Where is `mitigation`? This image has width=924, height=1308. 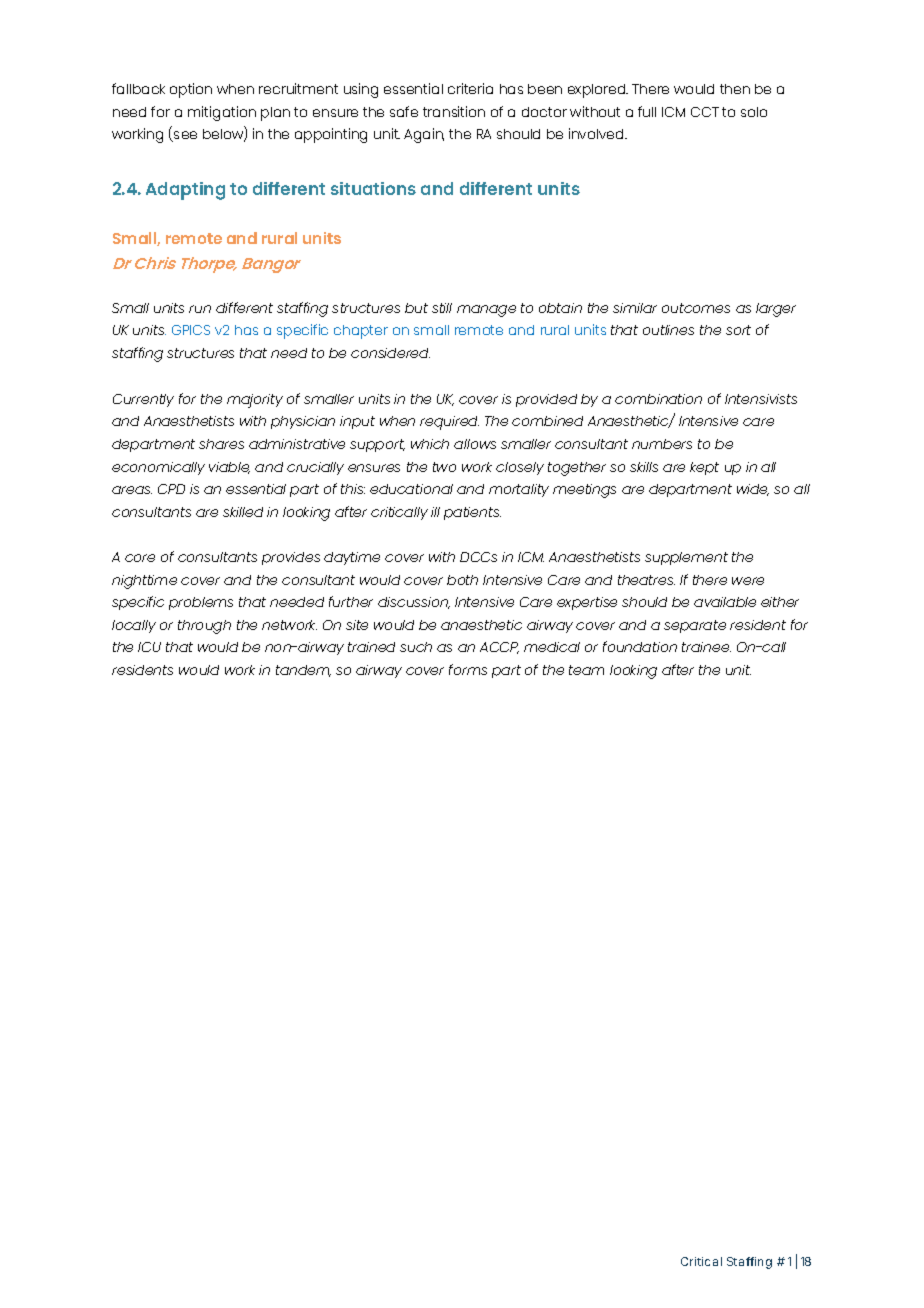 mitigation is located at coordinates (222, 113).
